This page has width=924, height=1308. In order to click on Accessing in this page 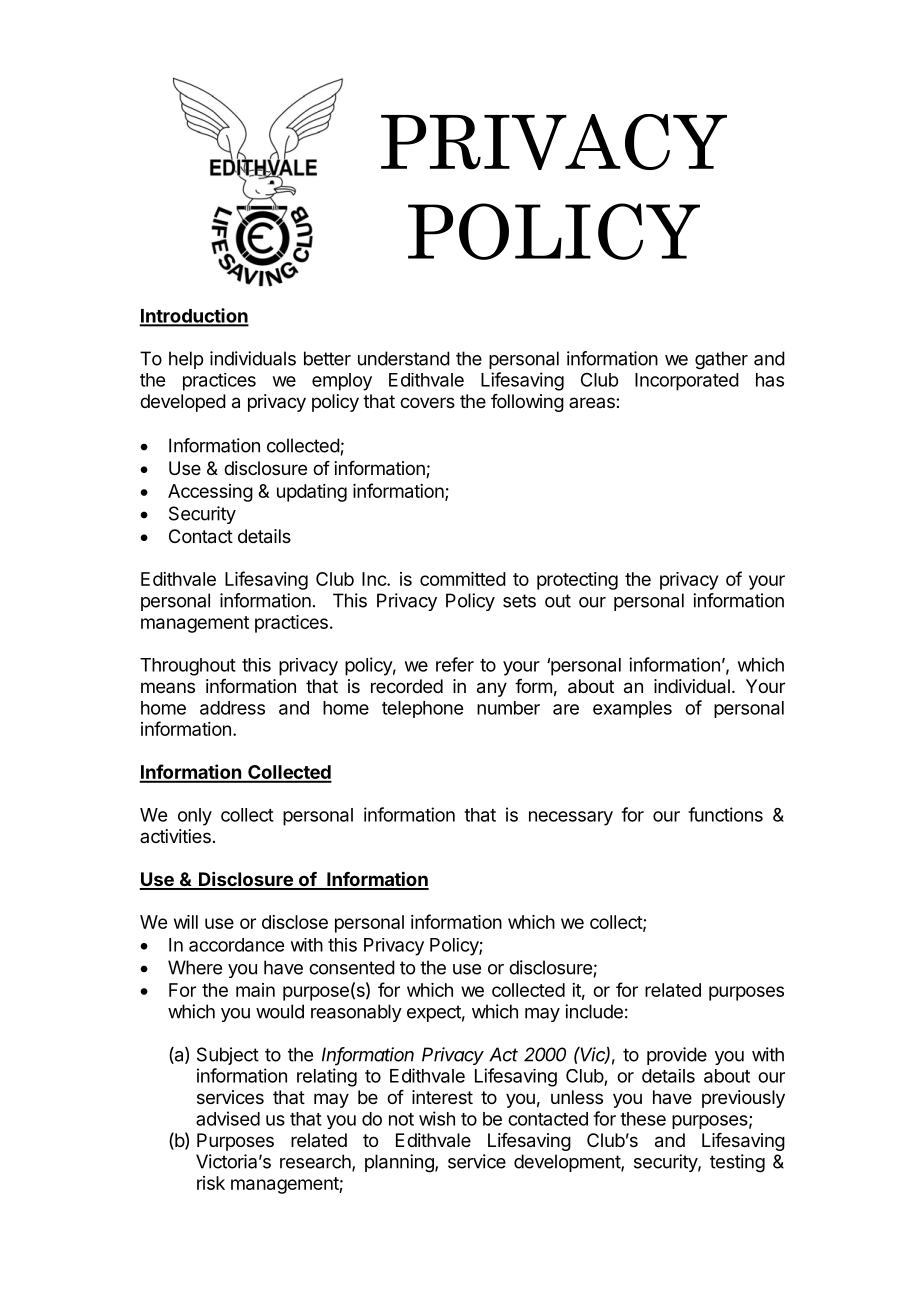, I will do `click(210, 493)`.
